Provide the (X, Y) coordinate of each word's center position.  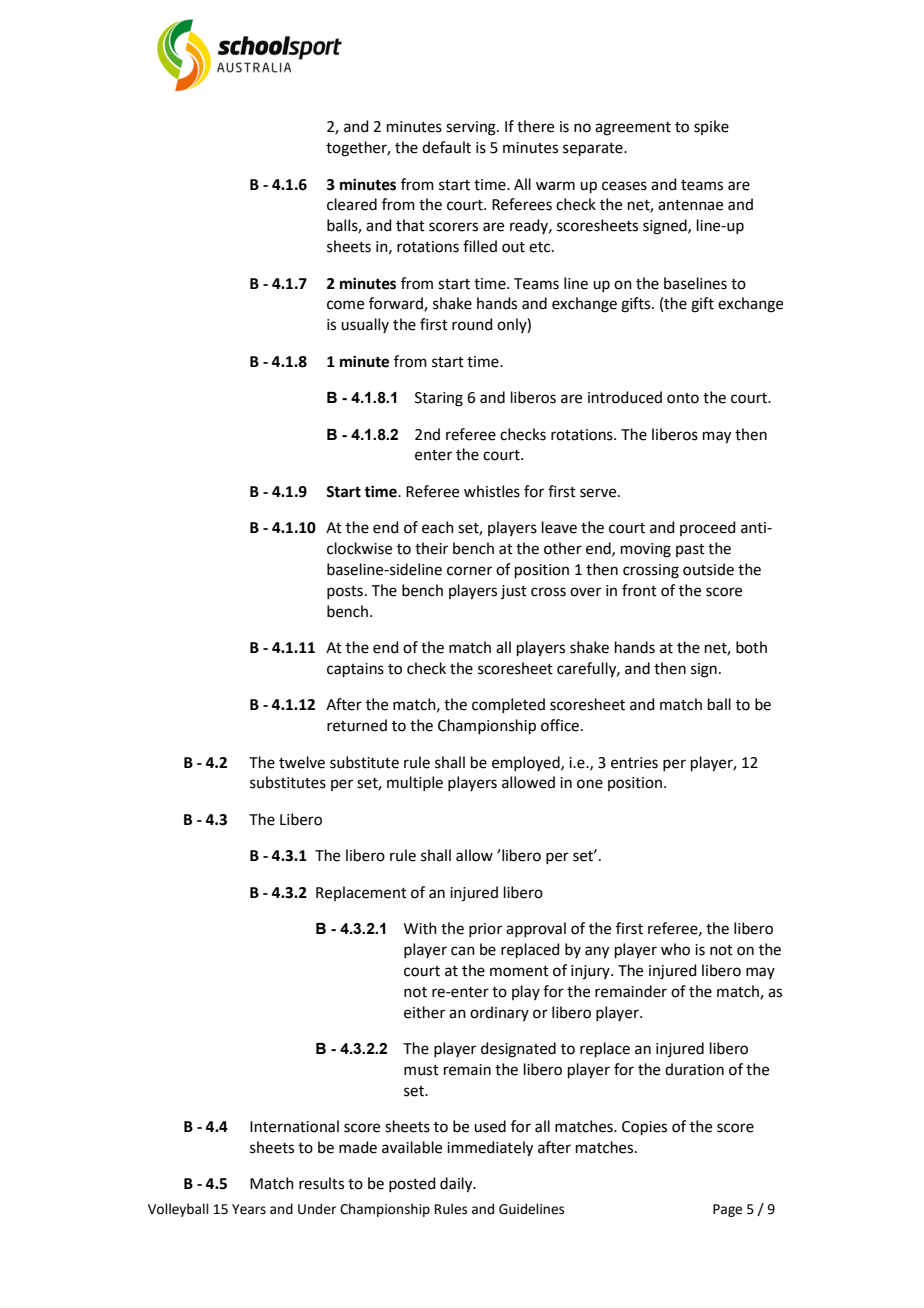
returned (357, 725)
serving (472, 128)
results (321, 1183)
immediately (490, 1149)
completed (508, 705)
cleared (352, 204)
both (751, 647)
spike (711, 127)
